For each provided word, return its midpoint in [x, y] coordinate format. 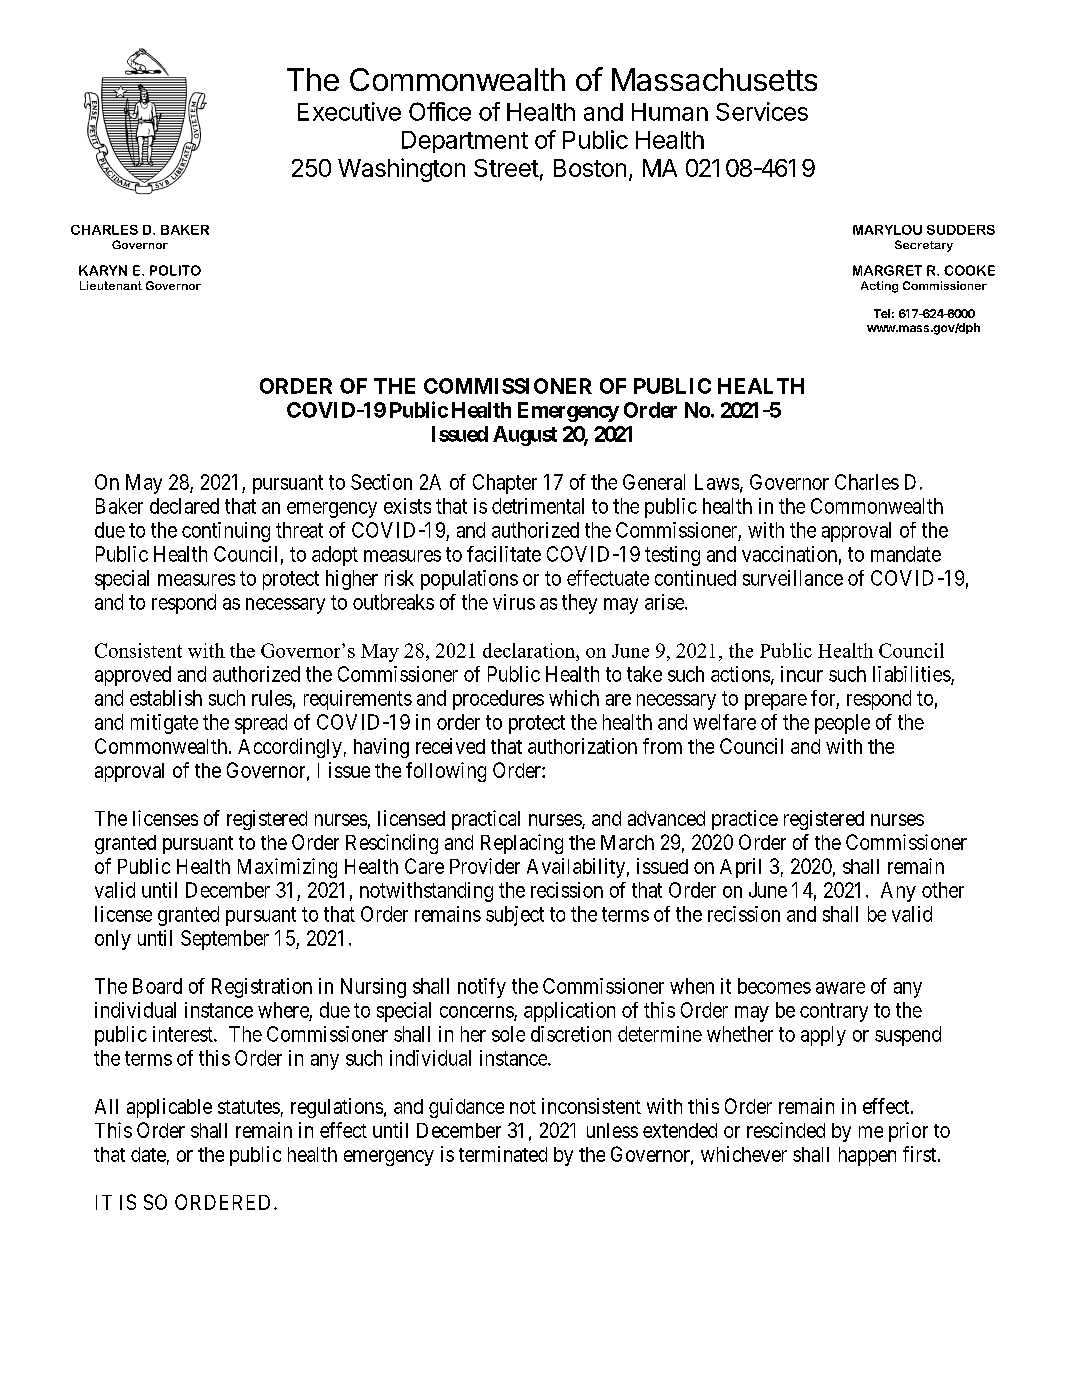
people [842, 724]
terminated [503, 1154]
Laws [717, 482]
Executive [349, 111]
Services [762, 111]
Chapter [505, 484]
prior [908, 1132]
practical [486, 820]
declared [184, 506]
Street [506, 168]
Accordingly [290, 748]
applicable [169, 1108]
